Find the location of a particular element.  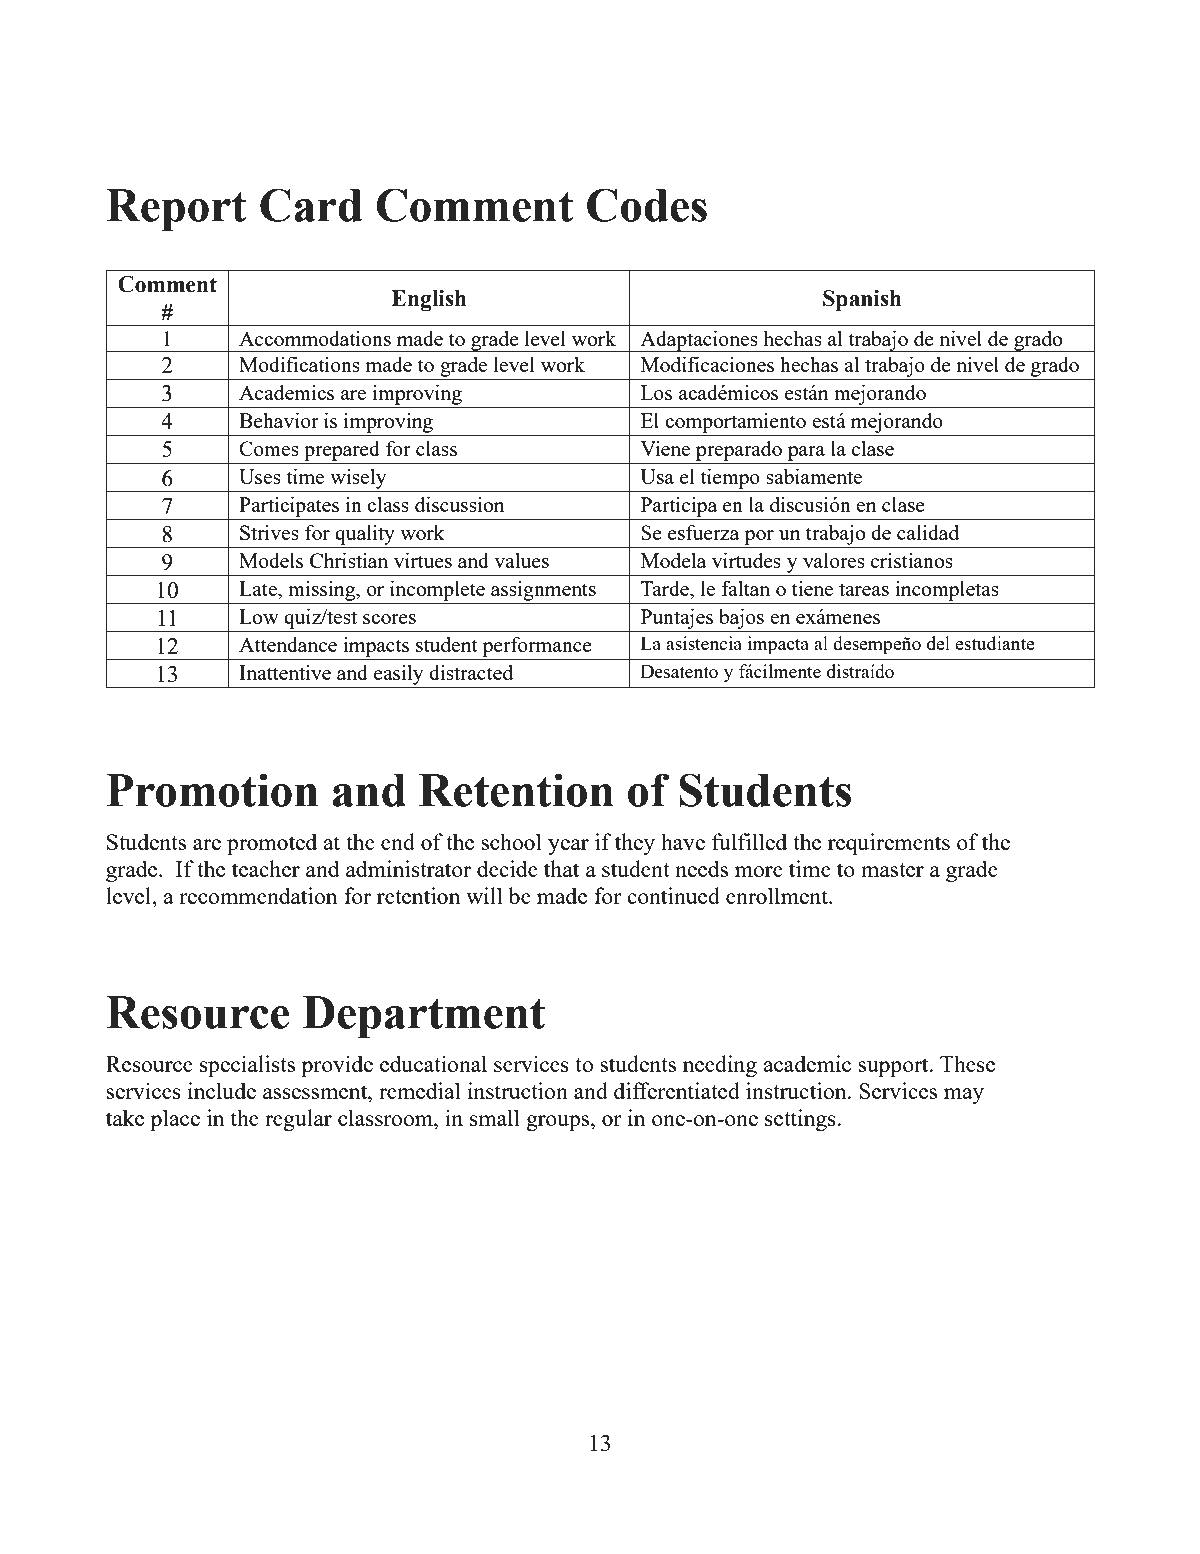

Spanish is located at coordinates (862, 300).
